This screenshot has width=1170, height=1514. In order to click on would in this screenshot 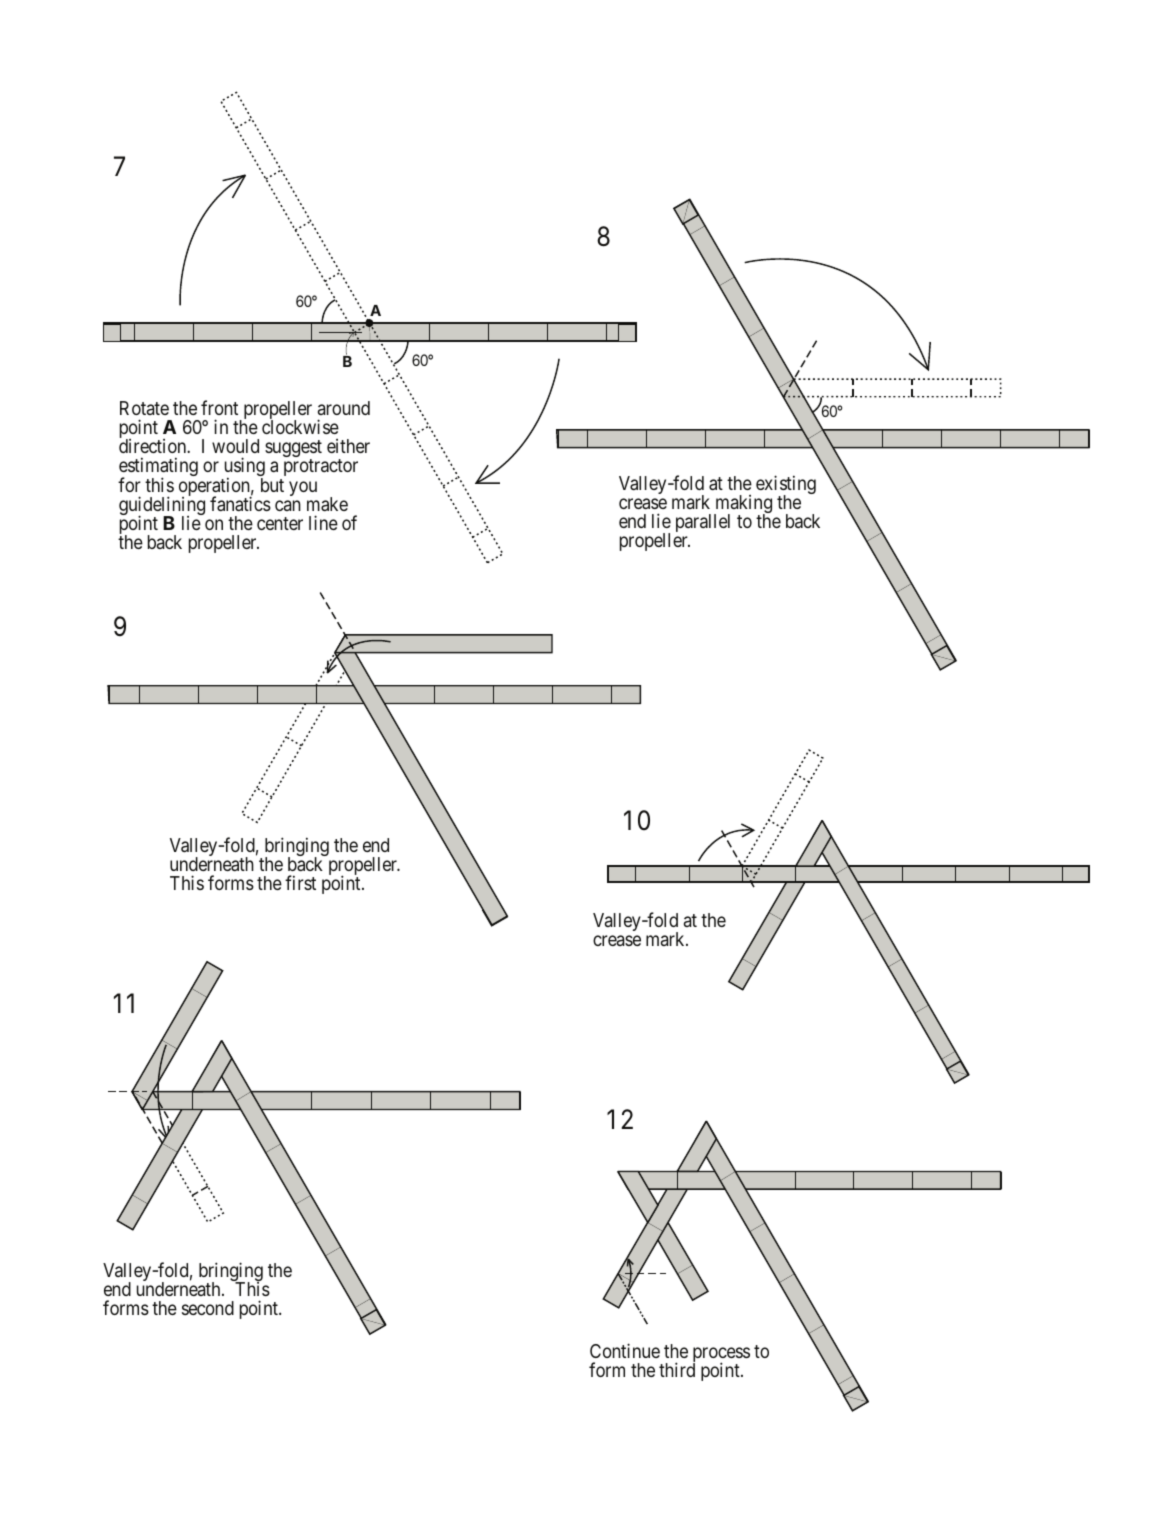, I will do `click(235, 446)`.
